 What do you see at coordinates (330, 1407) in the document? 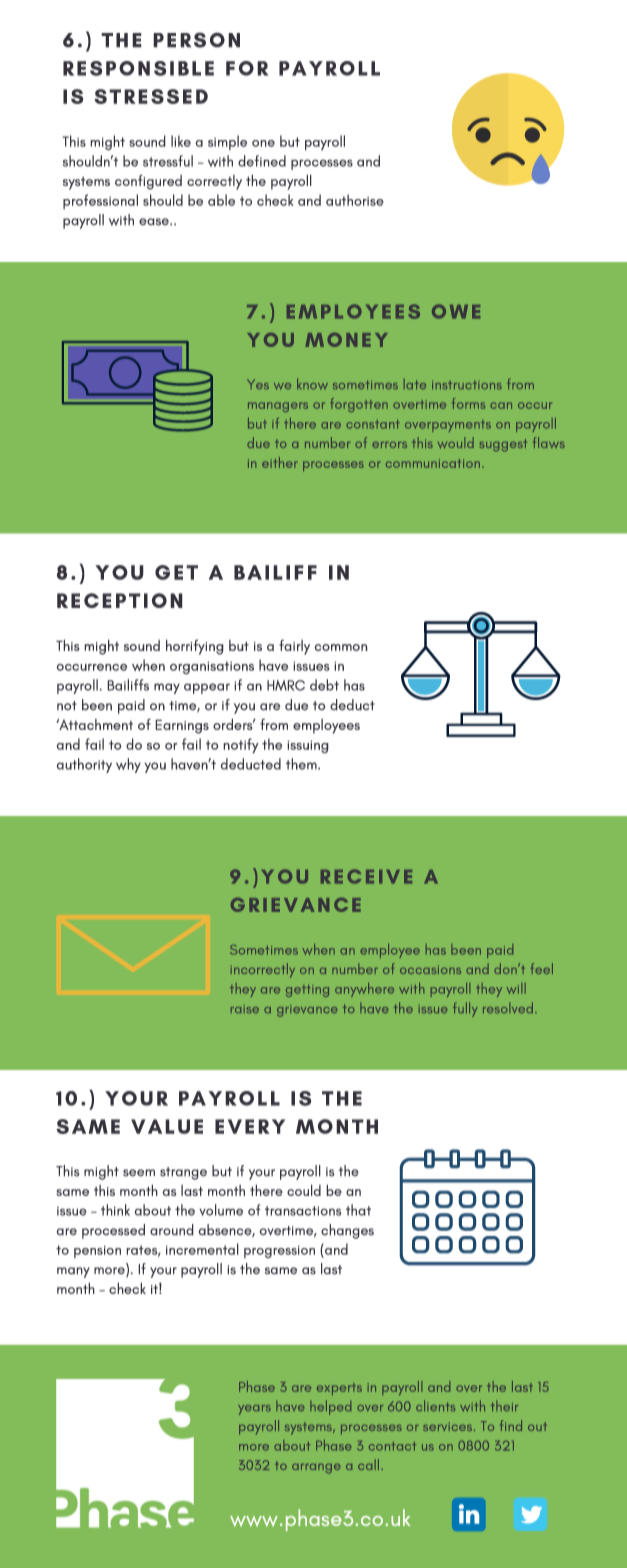
I see `helped` at bounding box center [330, 1407].
